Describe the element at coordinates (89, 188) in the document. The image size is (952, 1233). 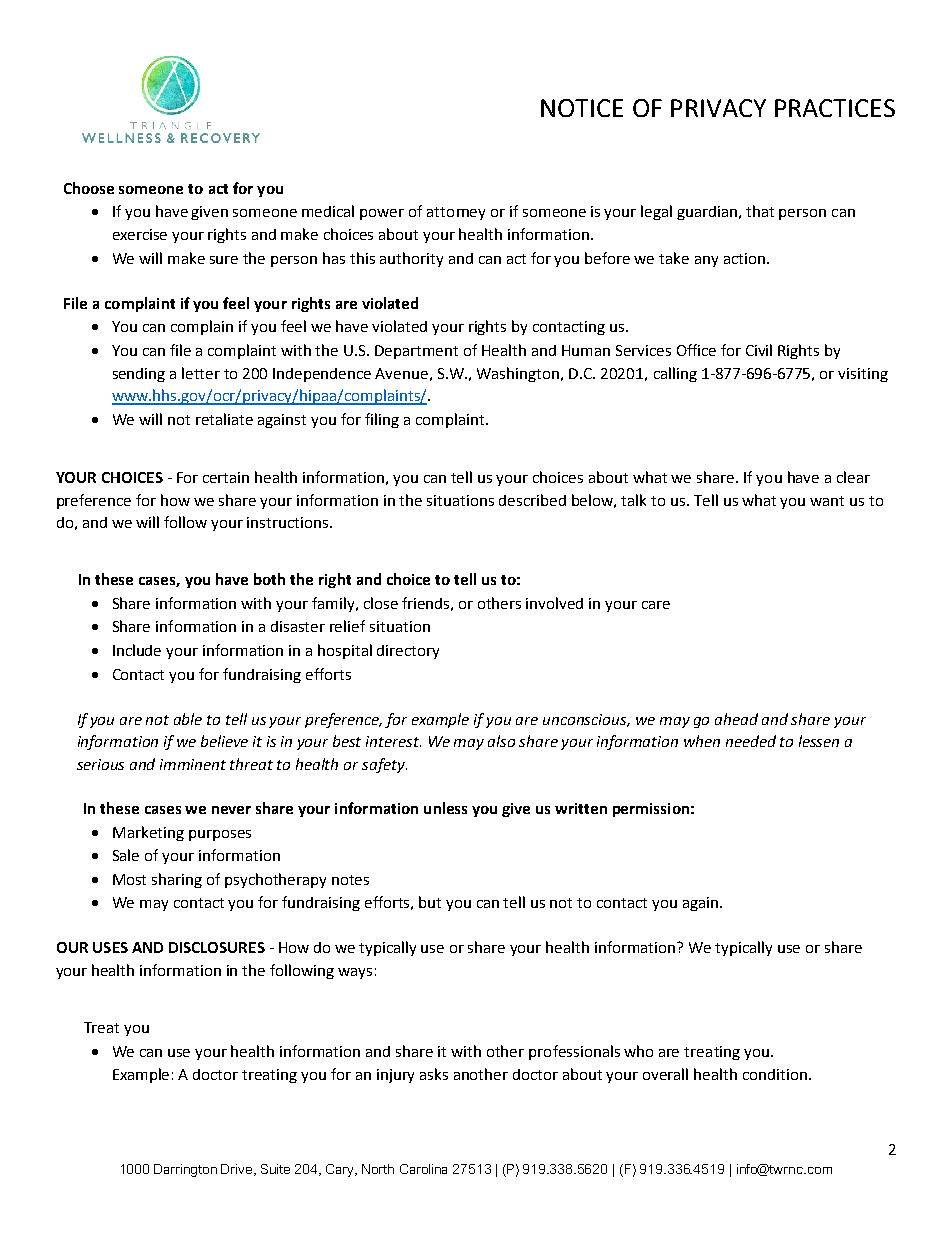
I see `Choose` at that location.
